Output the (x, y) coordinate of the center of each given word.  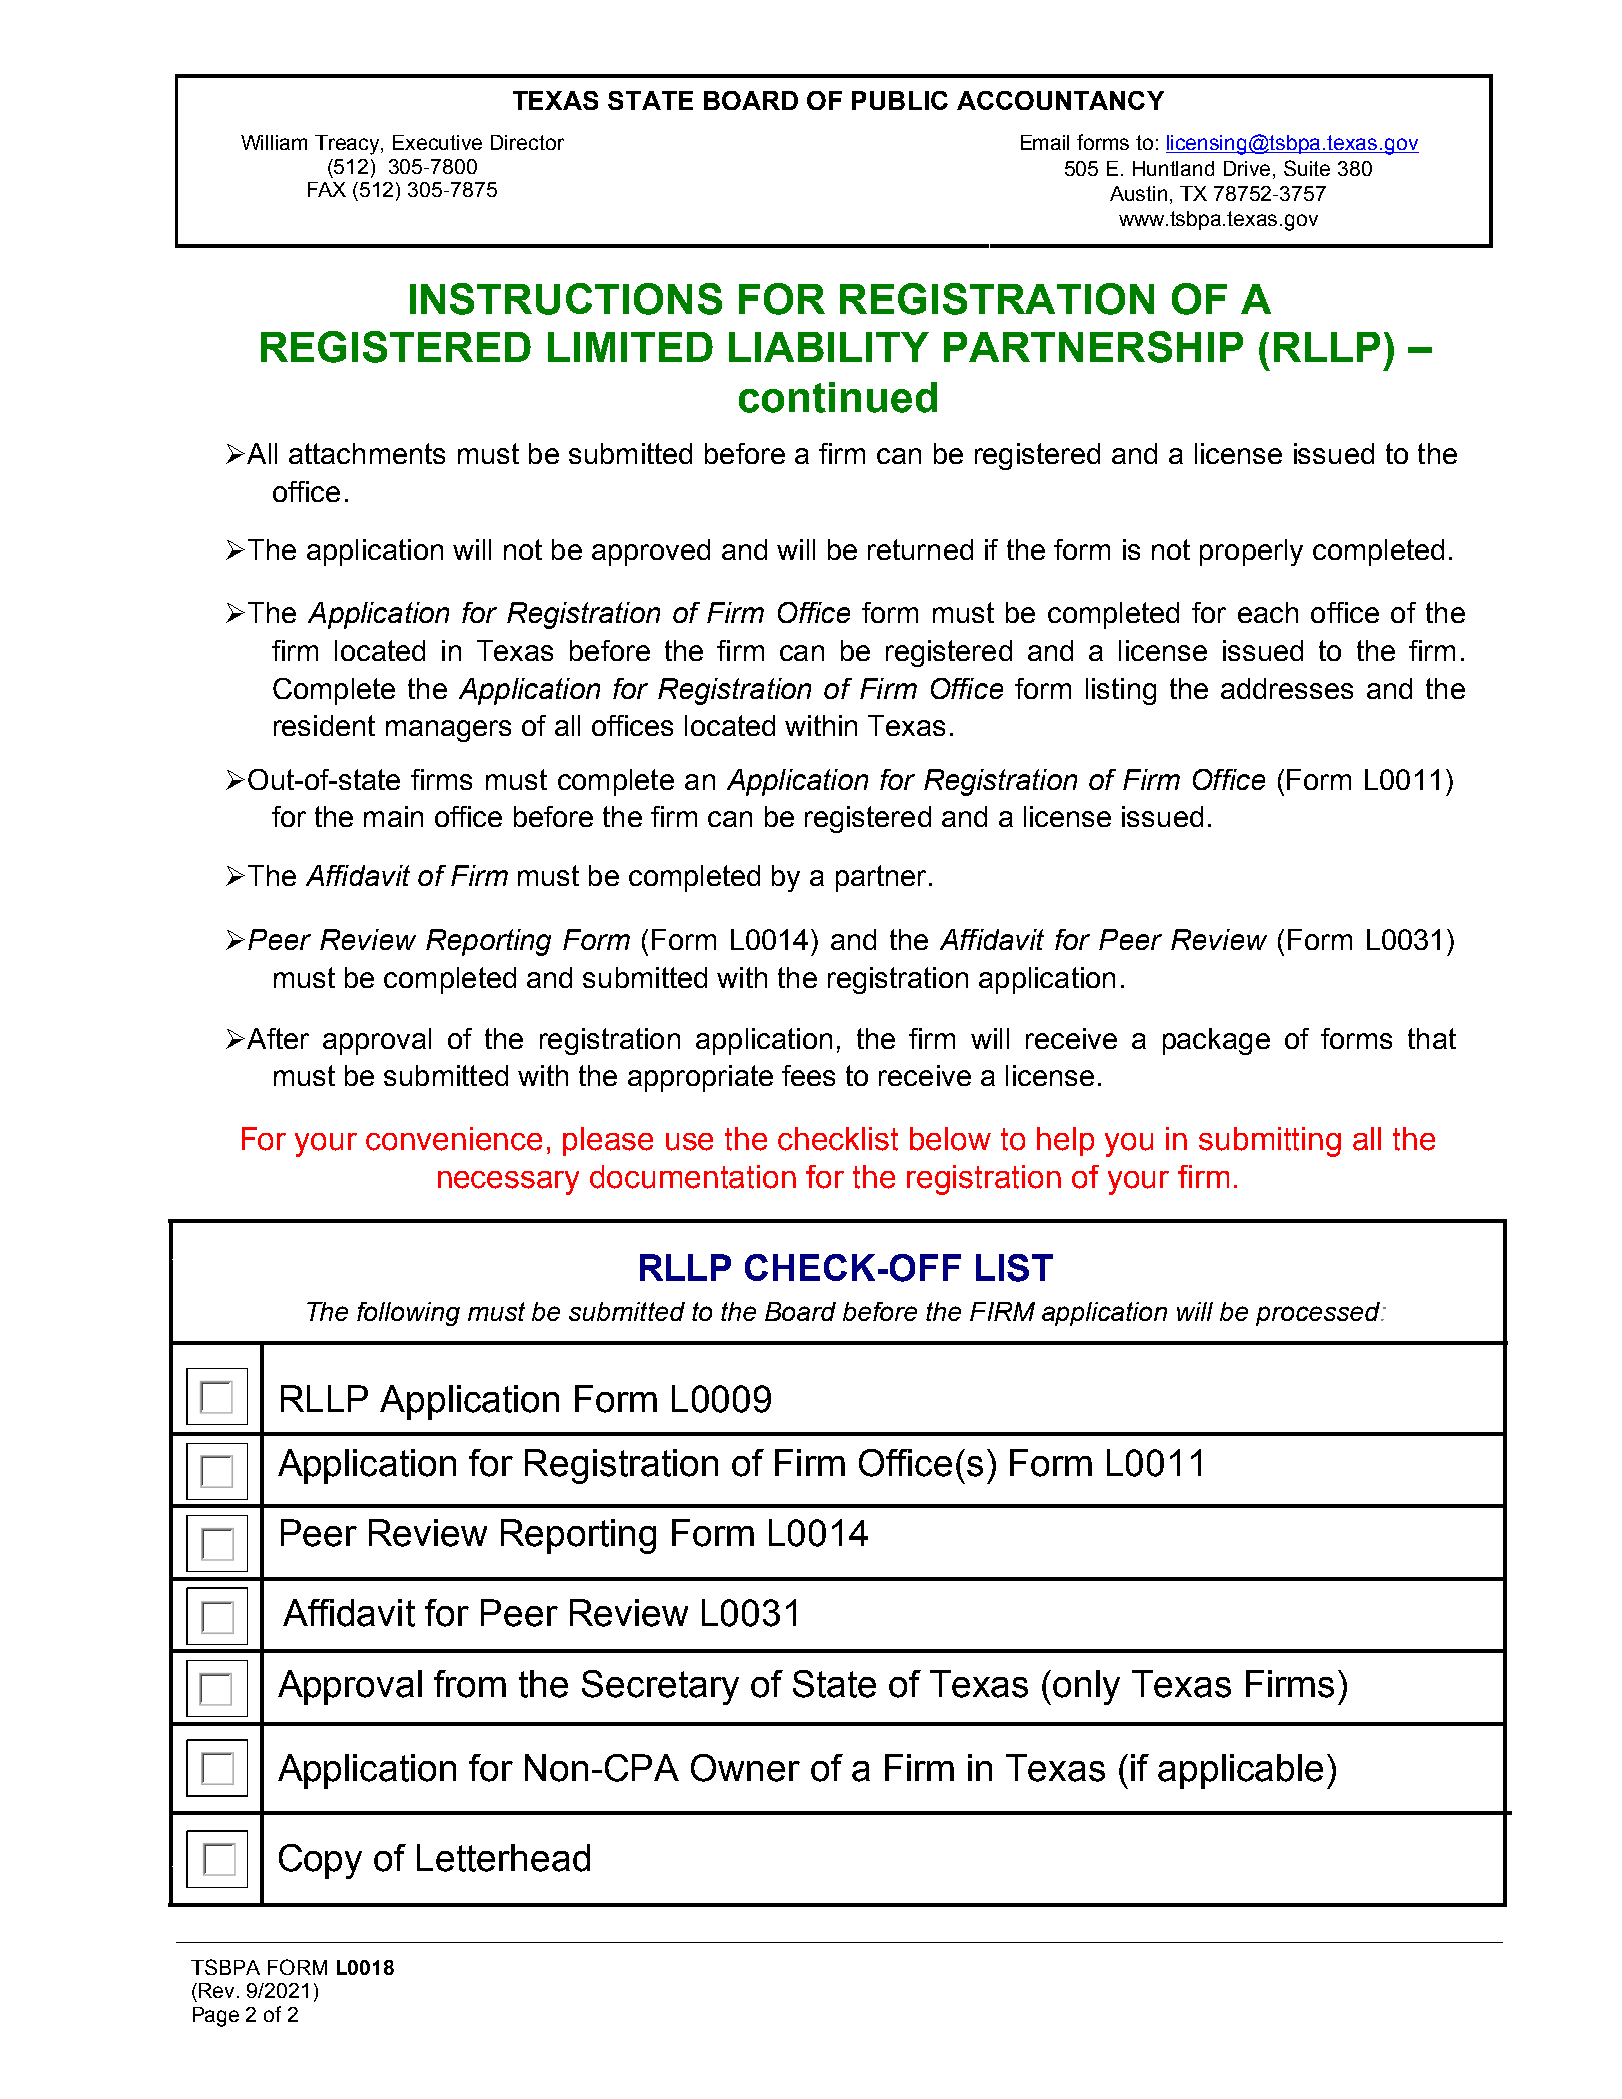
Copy (320, 1861)
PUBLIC (900, 100)
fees (808, 1075)
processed (1319, 1314)
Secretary (660, 1687)
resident (324, 725)
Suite (1307, 168)
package (1216, 1041)
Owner (745, 1768)
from (470, 1684)
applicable (1240, 1771)
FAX (327, 189)
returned (920, 549)
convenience (454, 1139)
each (1268, 612)
